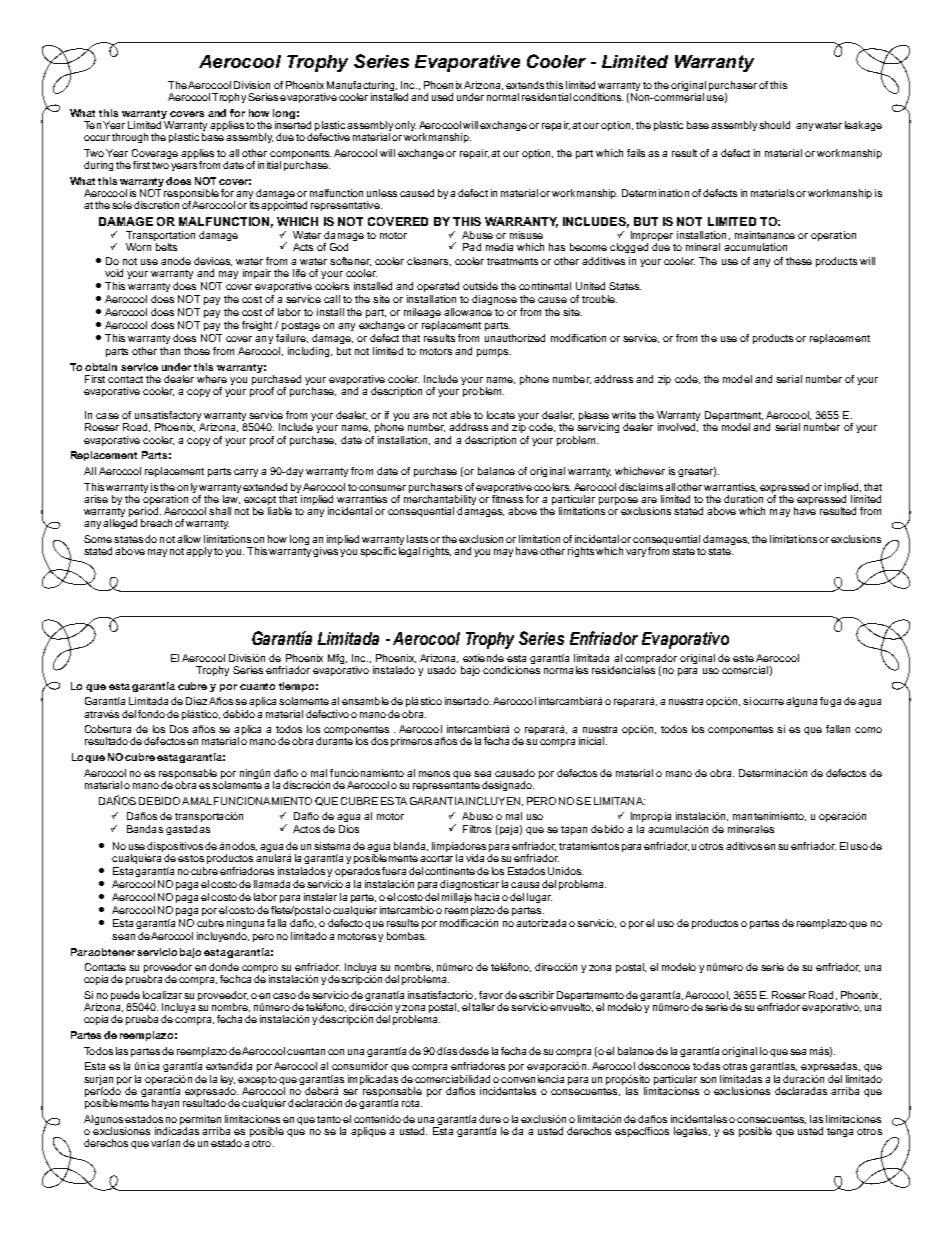 The image size is (952, 1233). What do you see at coordinates (130, 138) in the document?
I see `through` at bounding box center [130, 138].
